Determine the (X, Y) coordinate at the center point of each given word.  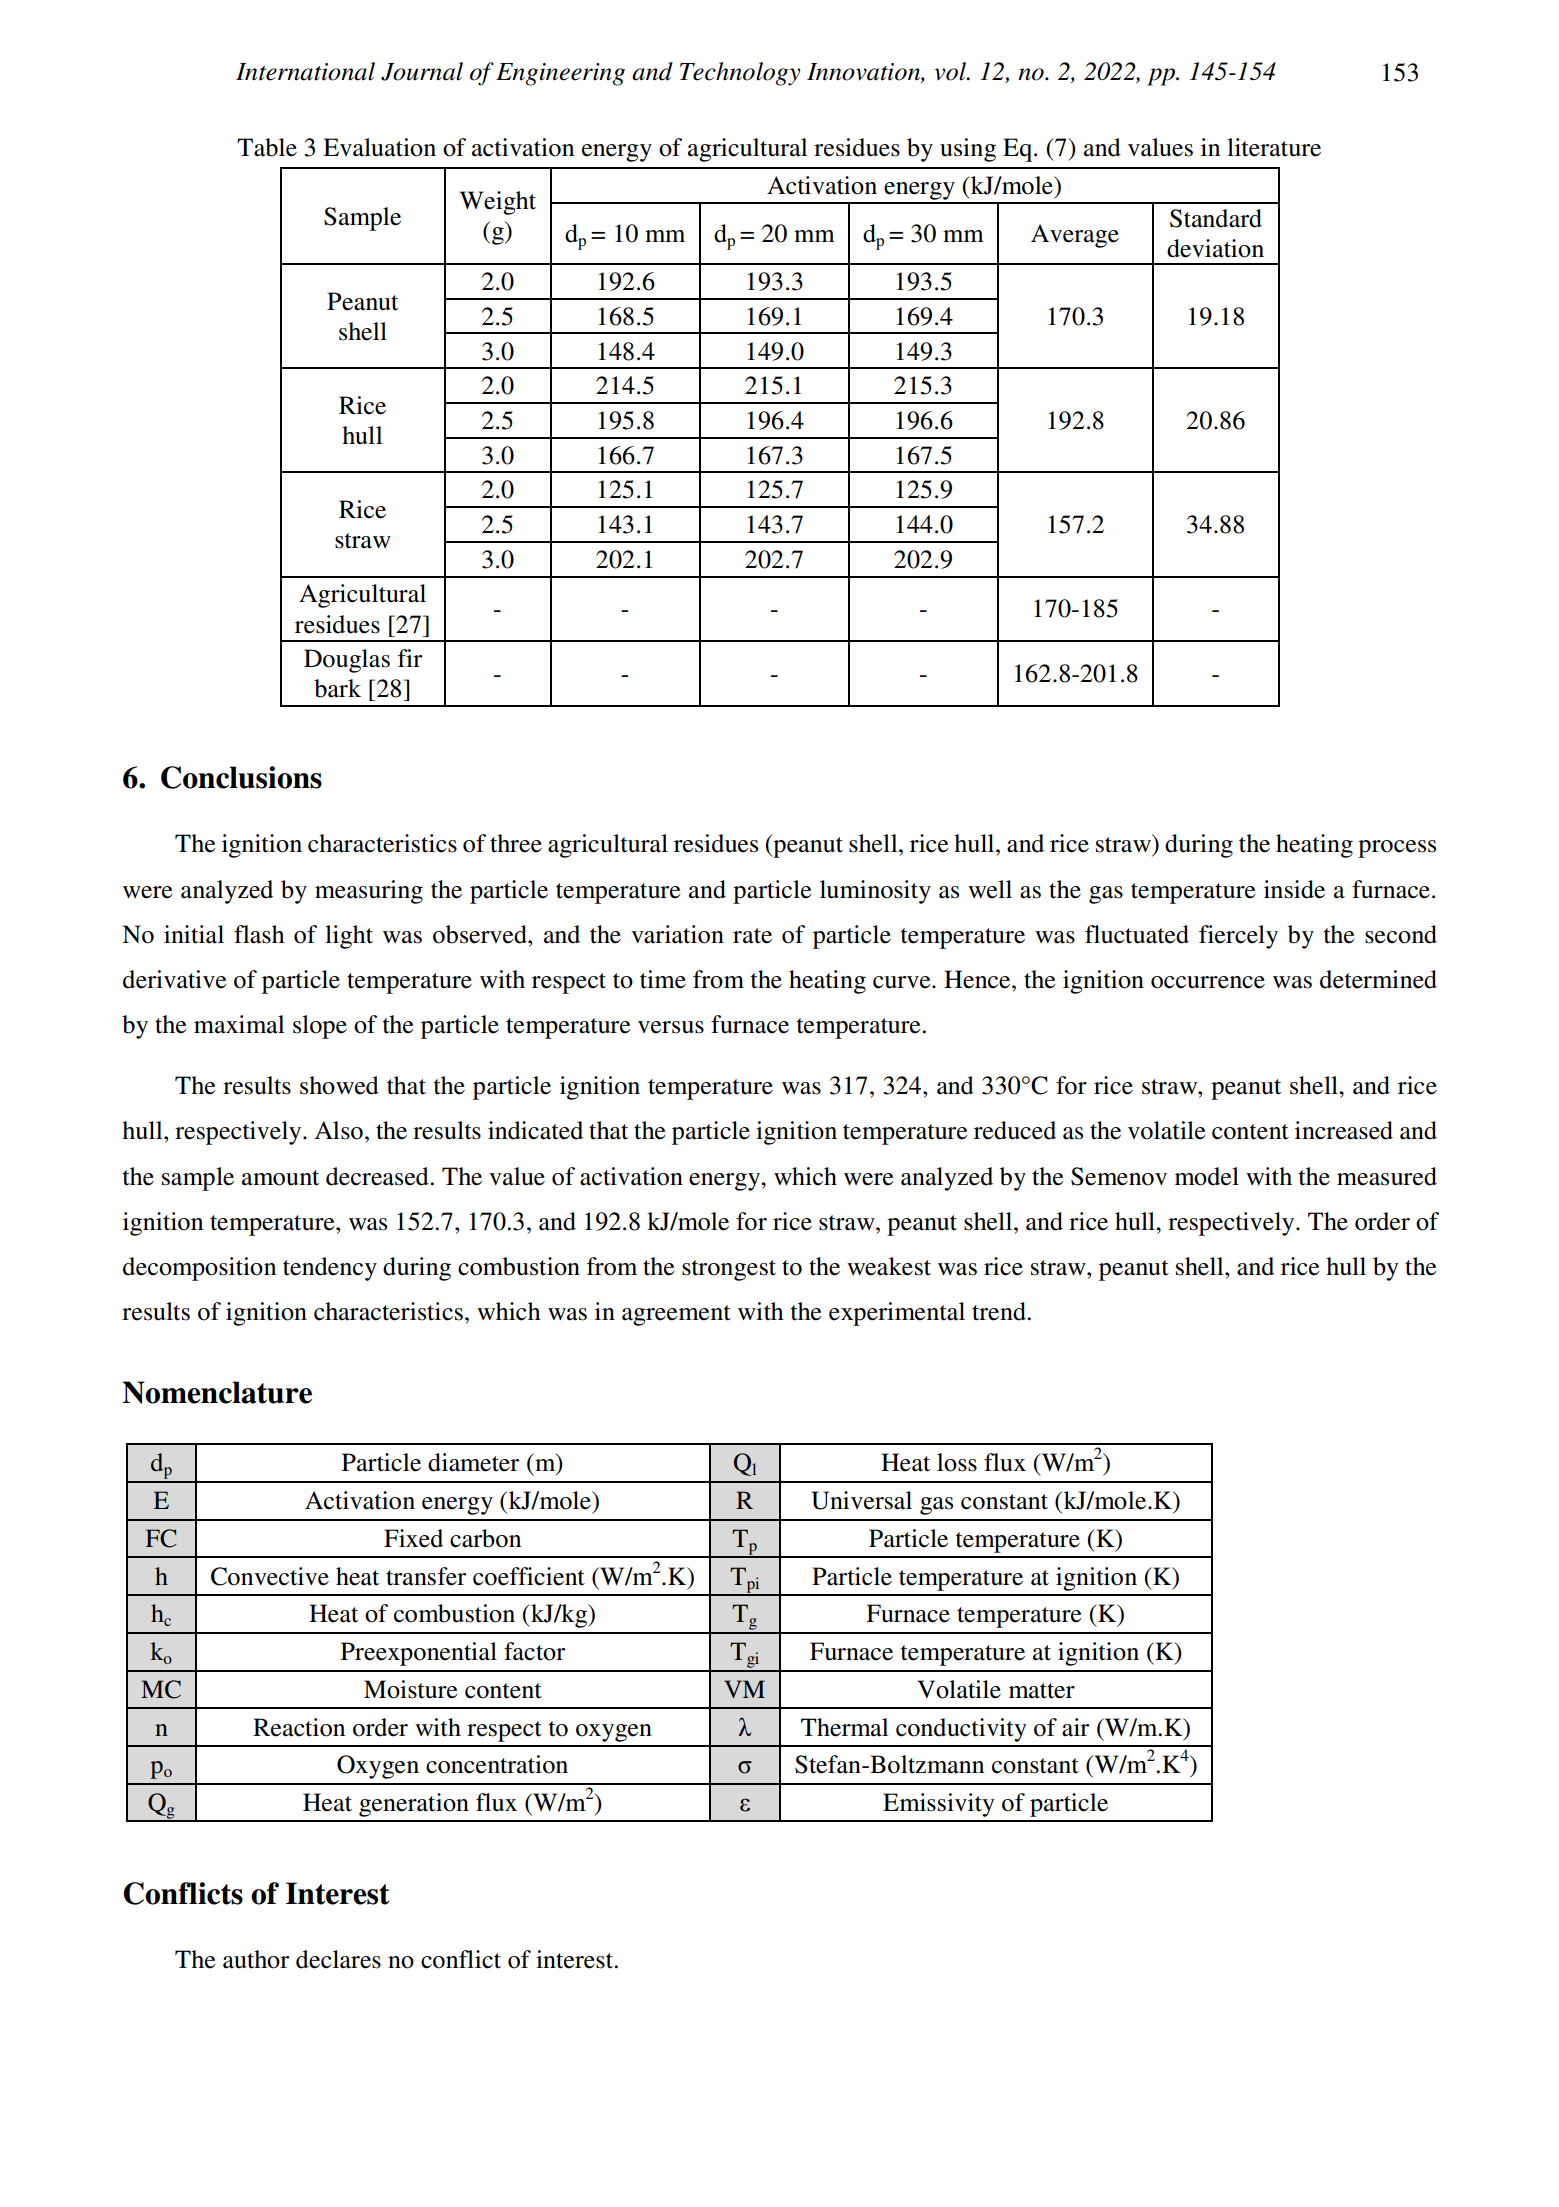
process (1397, 849)
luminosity (875, 892)
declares (338, 1959)
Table (267, 147)
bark (337, 688)
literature (1274, 147)
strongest (729, 1270)
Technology (740, 74)
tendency (330, 1269)
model (1207, 1176)
